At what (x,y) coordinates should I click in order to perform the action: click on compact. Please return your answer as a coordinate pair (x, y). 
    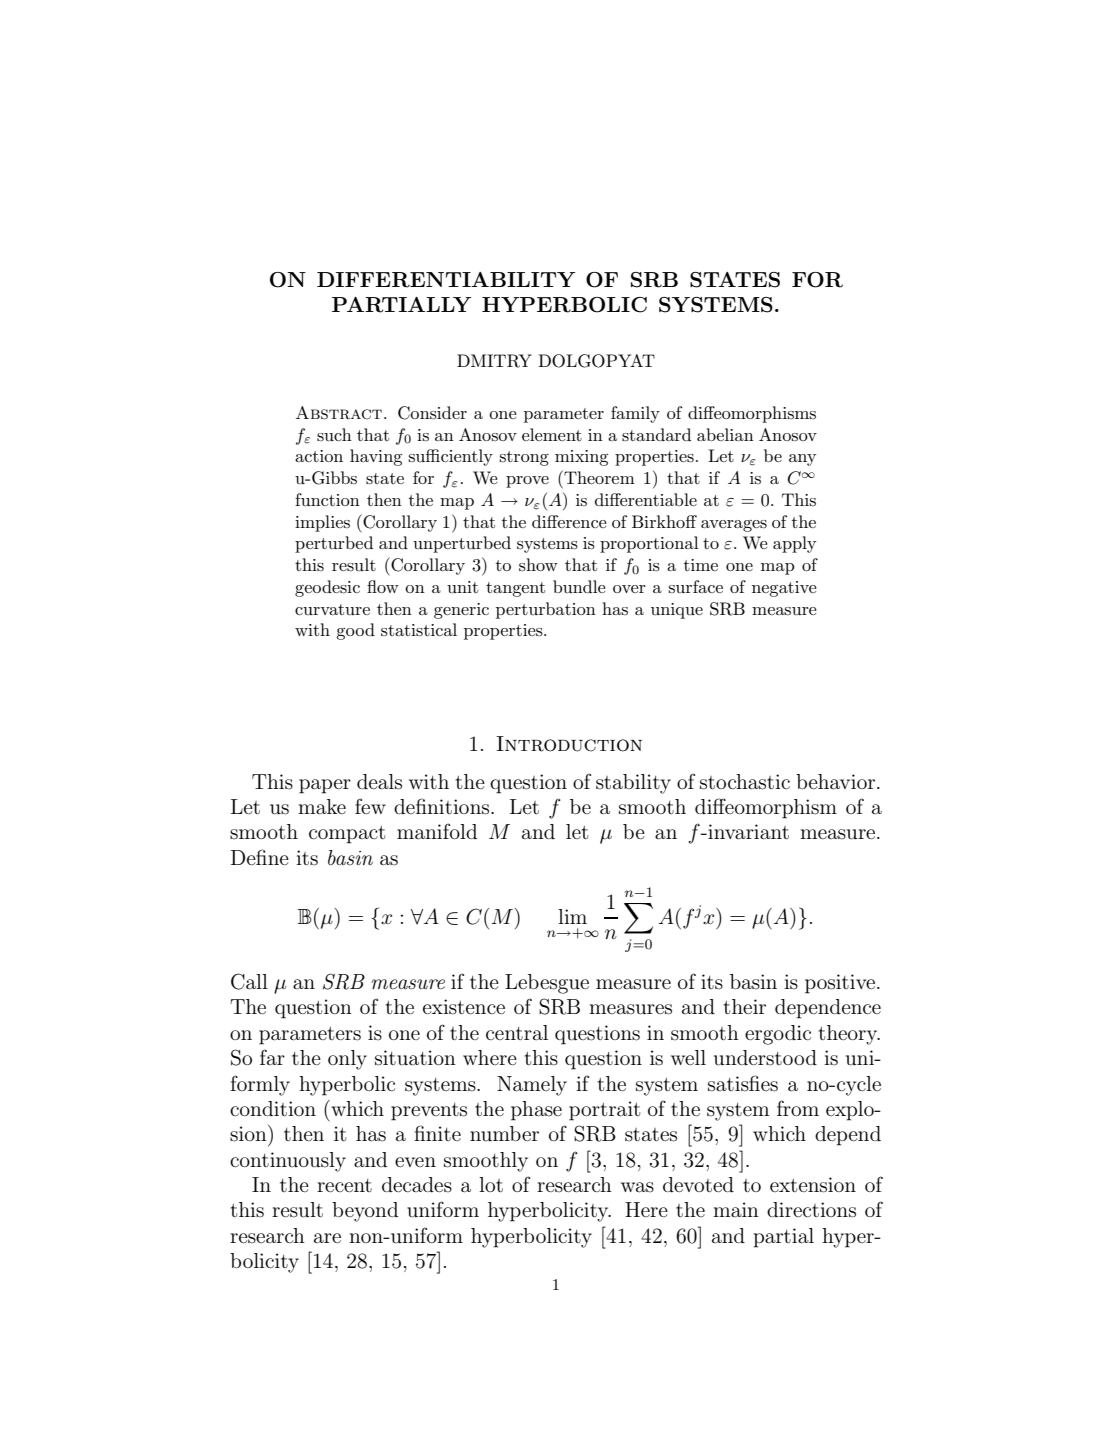
    Looking at the image, I should click on (347, 835).
